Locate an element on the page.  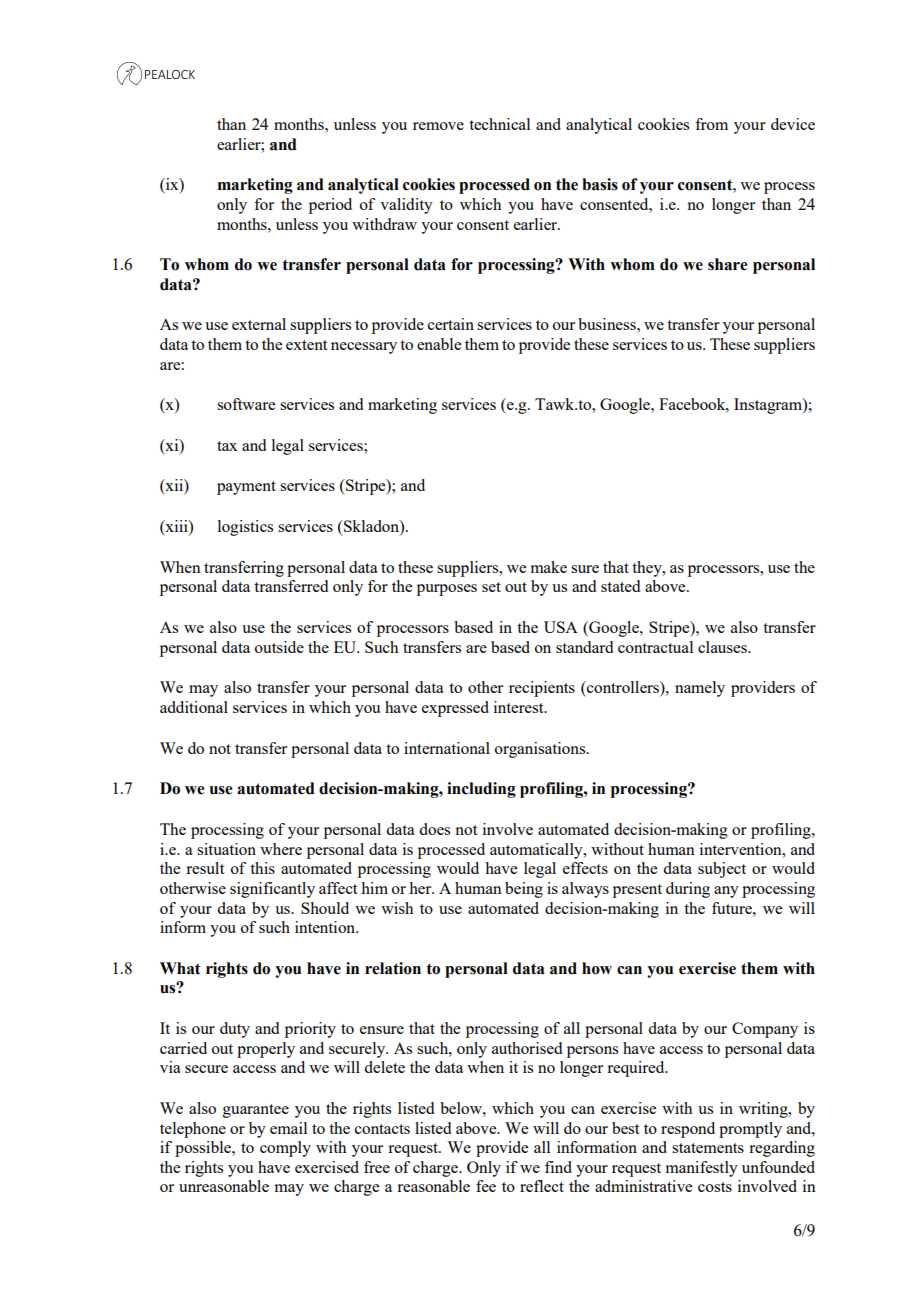
subject is located at coordinates (722, 870).
